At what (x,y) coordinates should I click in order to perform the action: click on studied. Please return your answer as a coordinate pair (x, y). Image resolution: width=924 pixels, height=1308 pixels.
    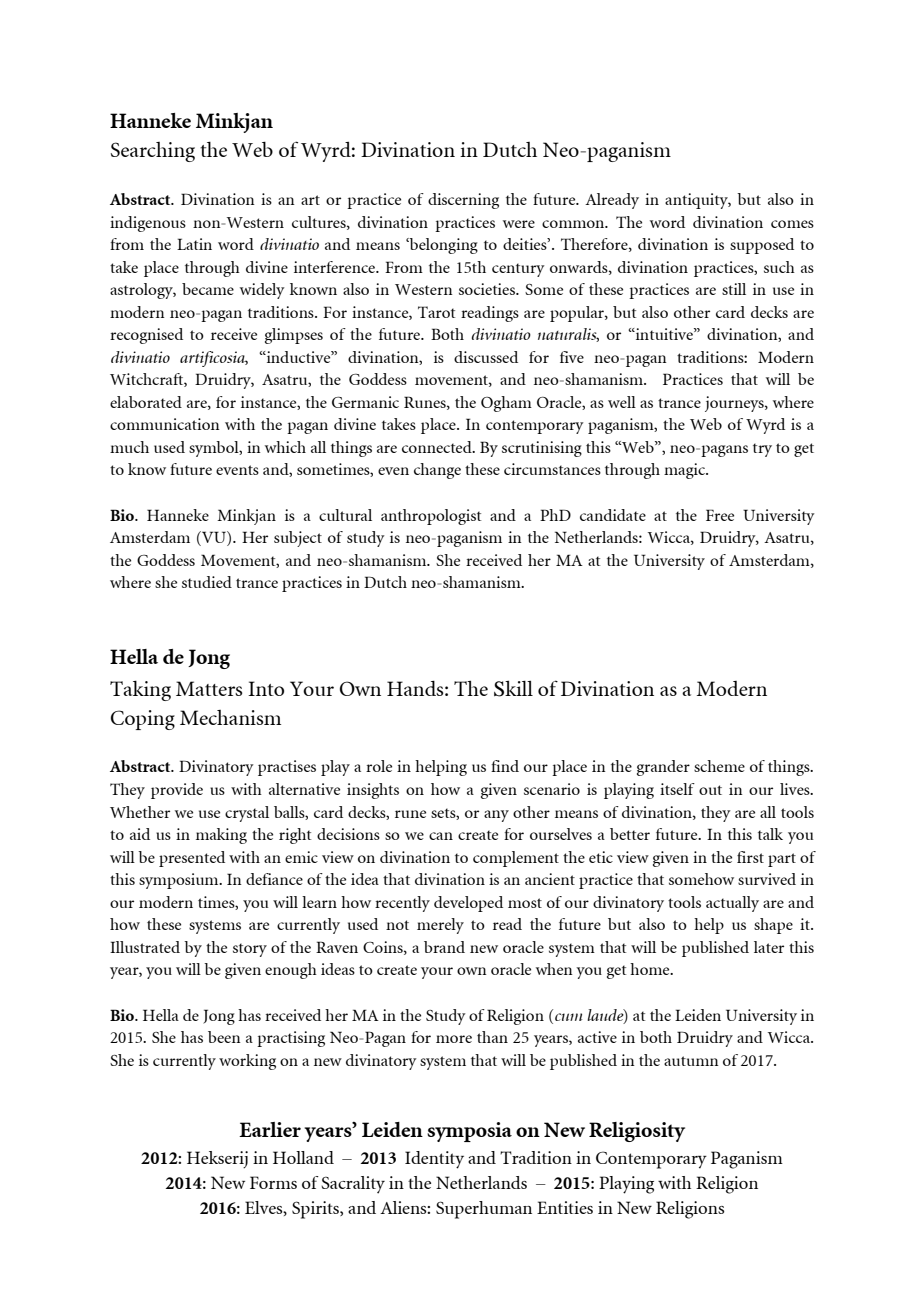
    Looking at the image, I should click on (207, 582).
